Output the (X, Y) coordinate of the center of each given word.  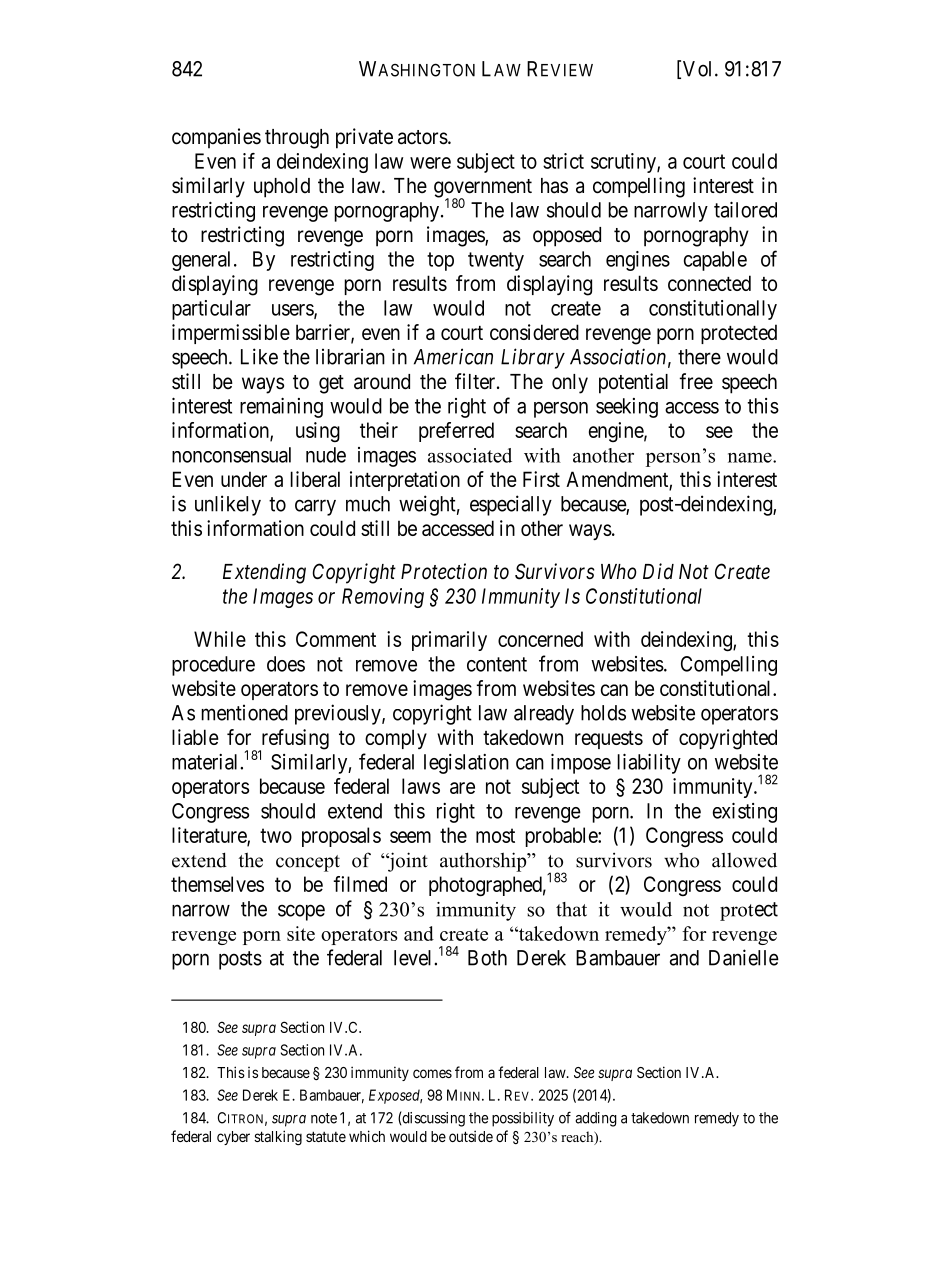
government (483, 189)
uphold (282, 188)
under (244, 479)
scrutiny (624, 163)
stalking (278, 1138)
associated (470, 455)
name (751, 458)
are (462, 788)
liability (649, 763)
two (276, 835)
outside (471, 1136)
